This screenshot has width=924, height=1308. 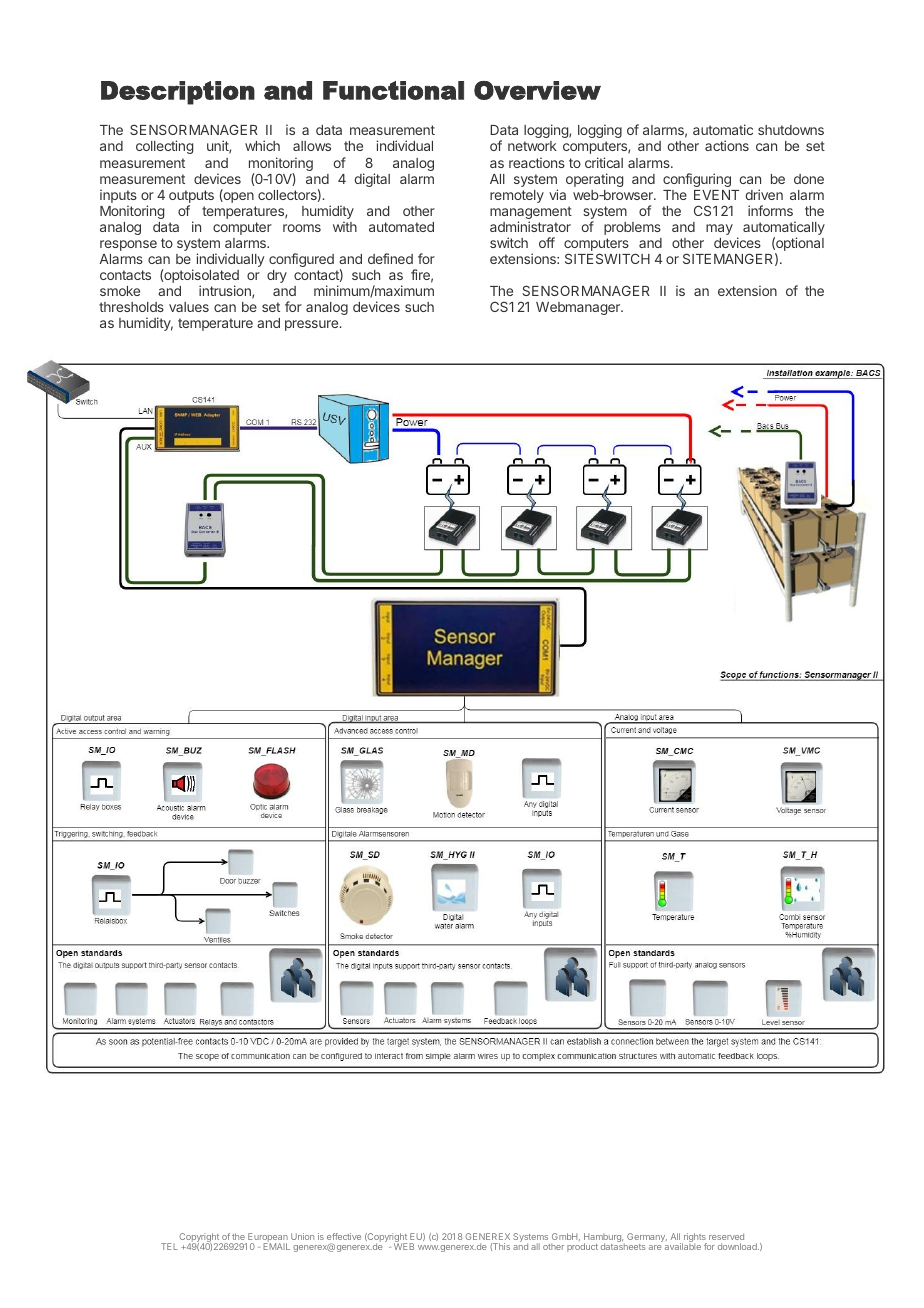 What do you see at coordinates (344, 1236) in the screenshot?
I see `effective` at bounding box center [344, 1236].
